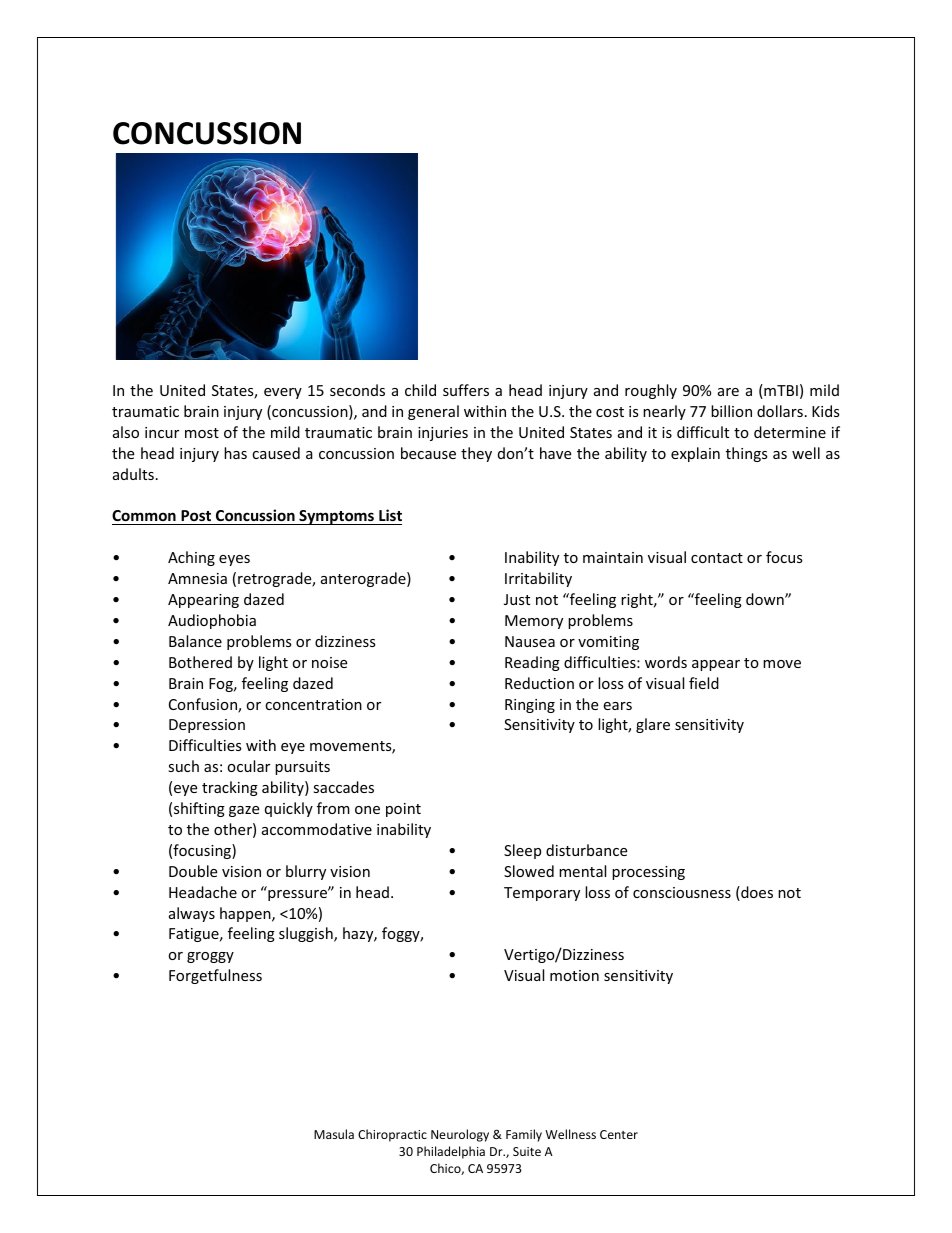  What do you see at coordinates (392, 1135) in the image?
I see `Chiropractic` at bounding box center [392, 1135].
